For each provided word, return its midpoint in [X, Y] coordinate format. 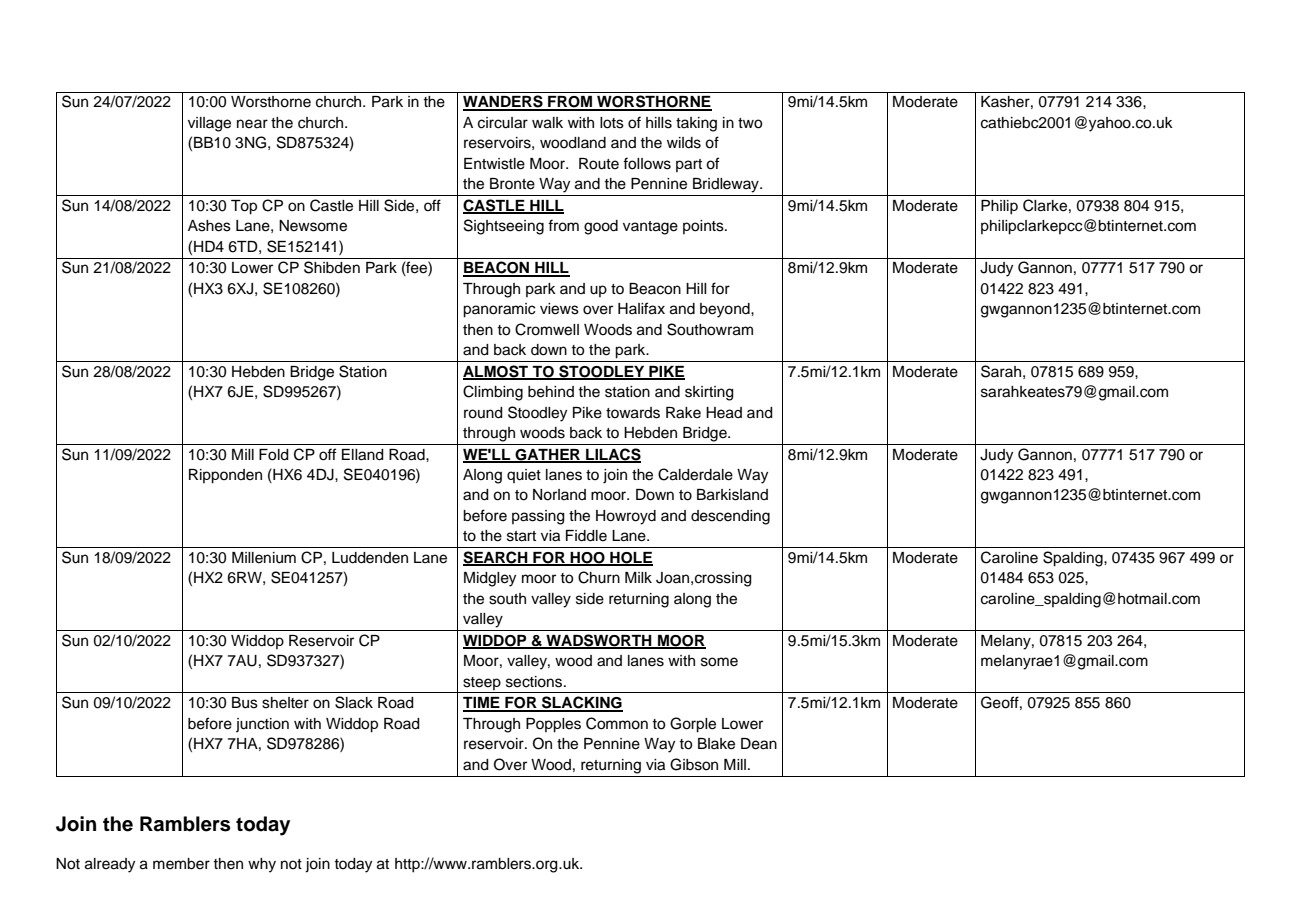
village [209, 124]
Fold [274, 455]
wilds [684, 143]
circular [503, 123]
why [262, 865]
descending [730, 517]
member [181, 864]
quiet [524, 476]
